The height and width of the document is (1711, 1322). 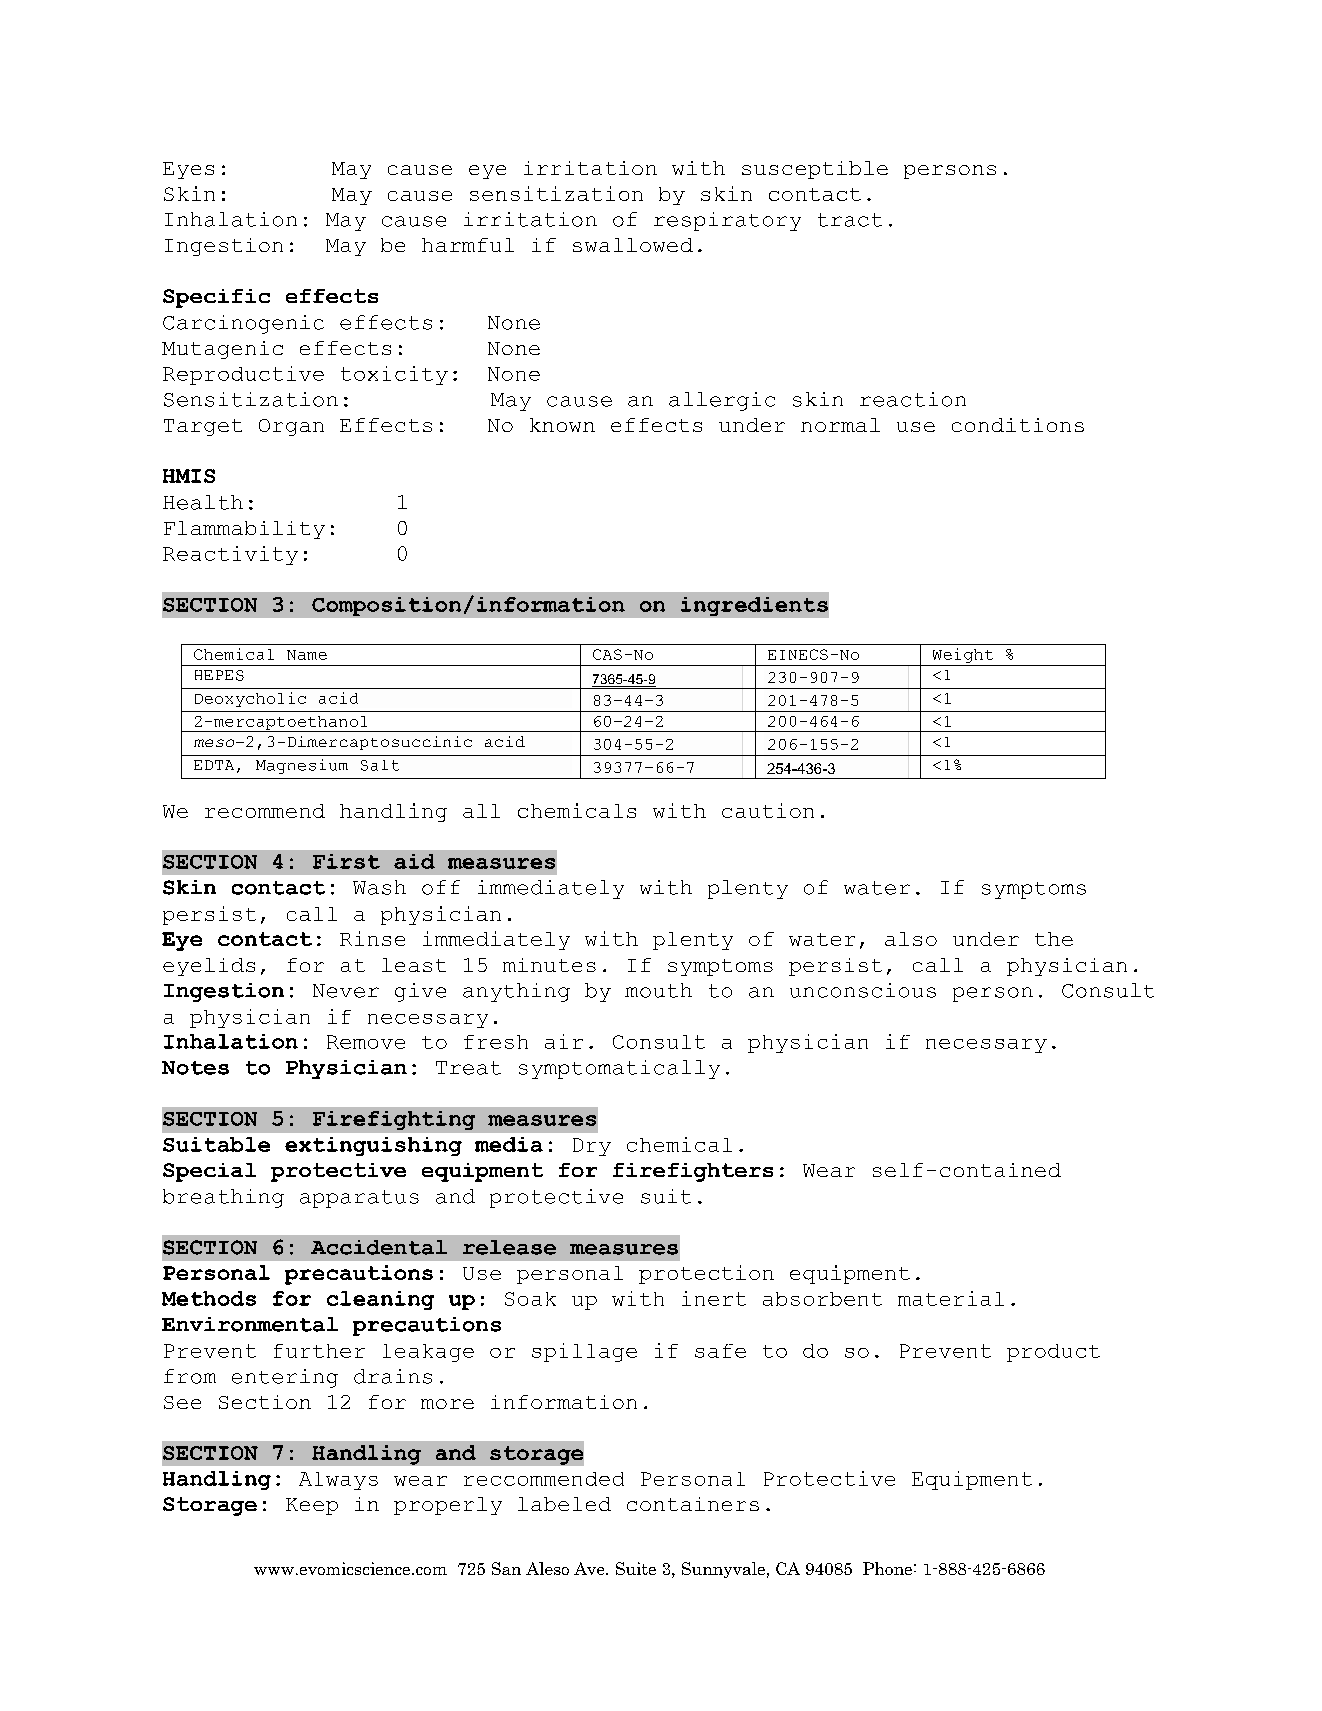 I want to click on known, so click(x=562, y=425).
